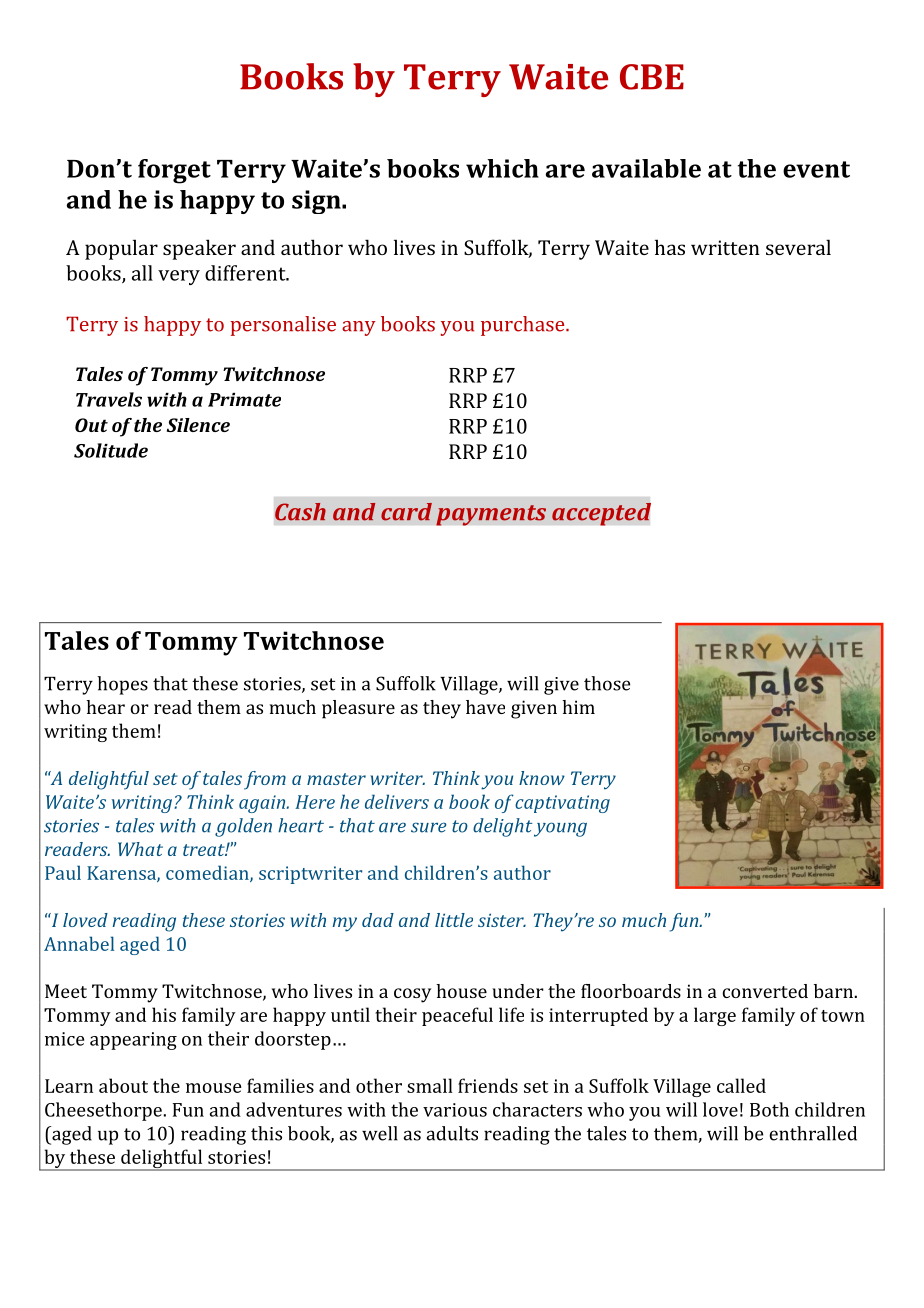  Describe the element at coordinates (601, 514) in the screenshot. I see `accepted` at that location.
